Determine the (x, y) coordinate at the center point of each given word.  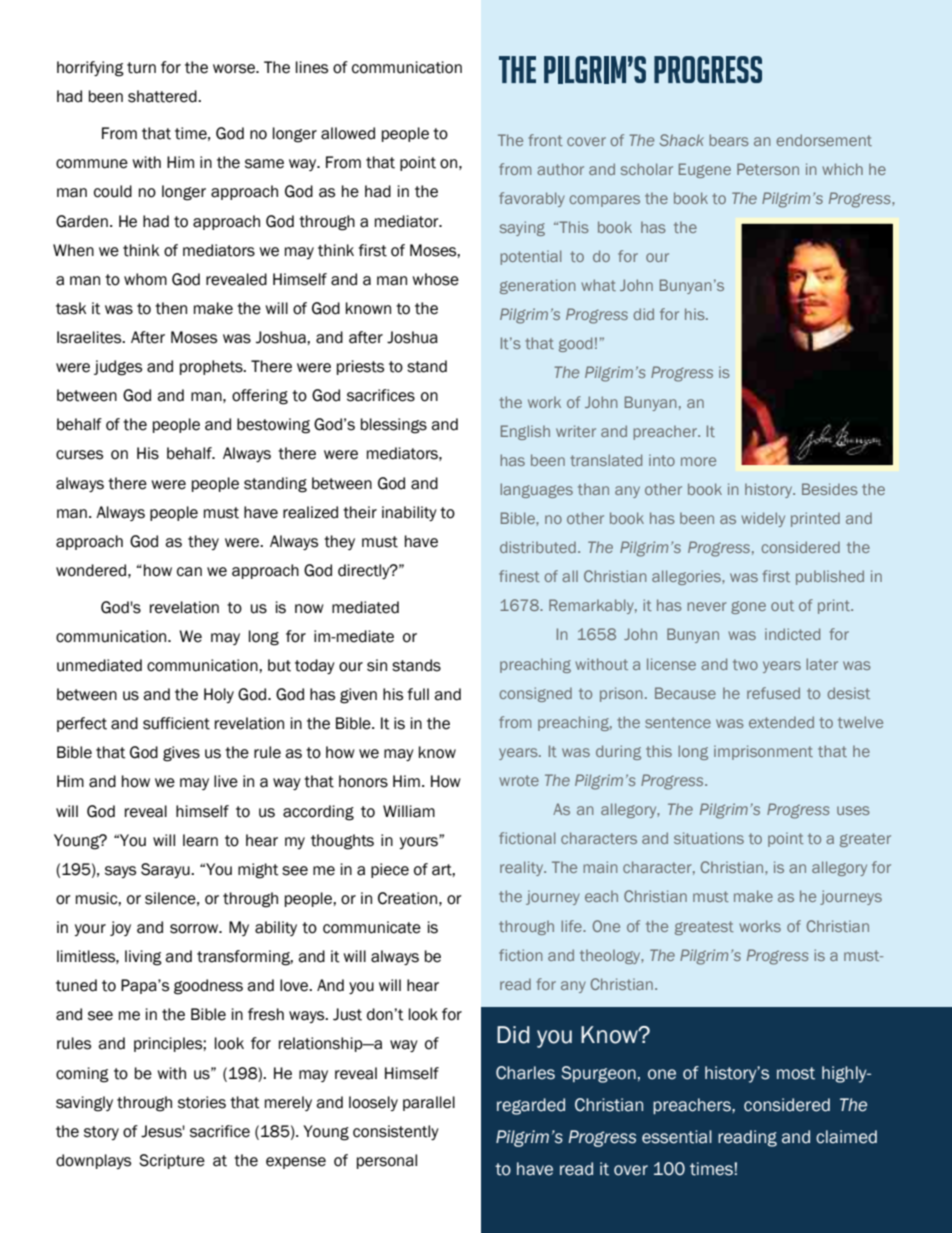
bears (729, 140)
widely (763, 519)
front (546, 140)
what (598, 285)
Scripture (172, 1161)
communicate (372, 927)
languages (536, 490)
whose (435, 279)
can (189, 572)
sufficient (176, 723)
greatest (704, 928)
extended (781, 722)
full (418, 694)
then (171, 308)
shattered (163, 96)
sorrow (195, 929)
